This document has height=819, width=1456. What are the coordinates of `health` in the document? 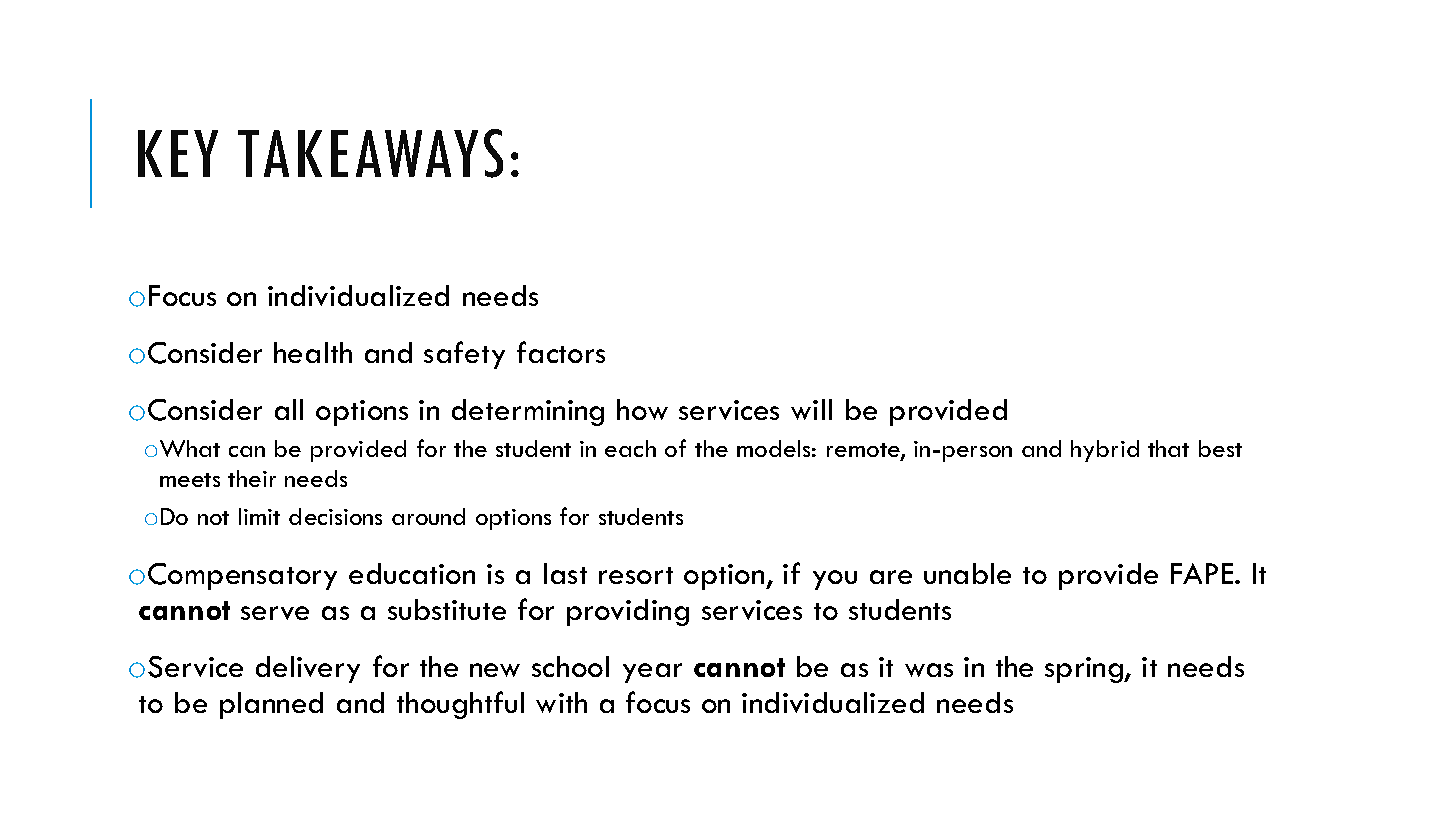 It's located at (313, 352).
